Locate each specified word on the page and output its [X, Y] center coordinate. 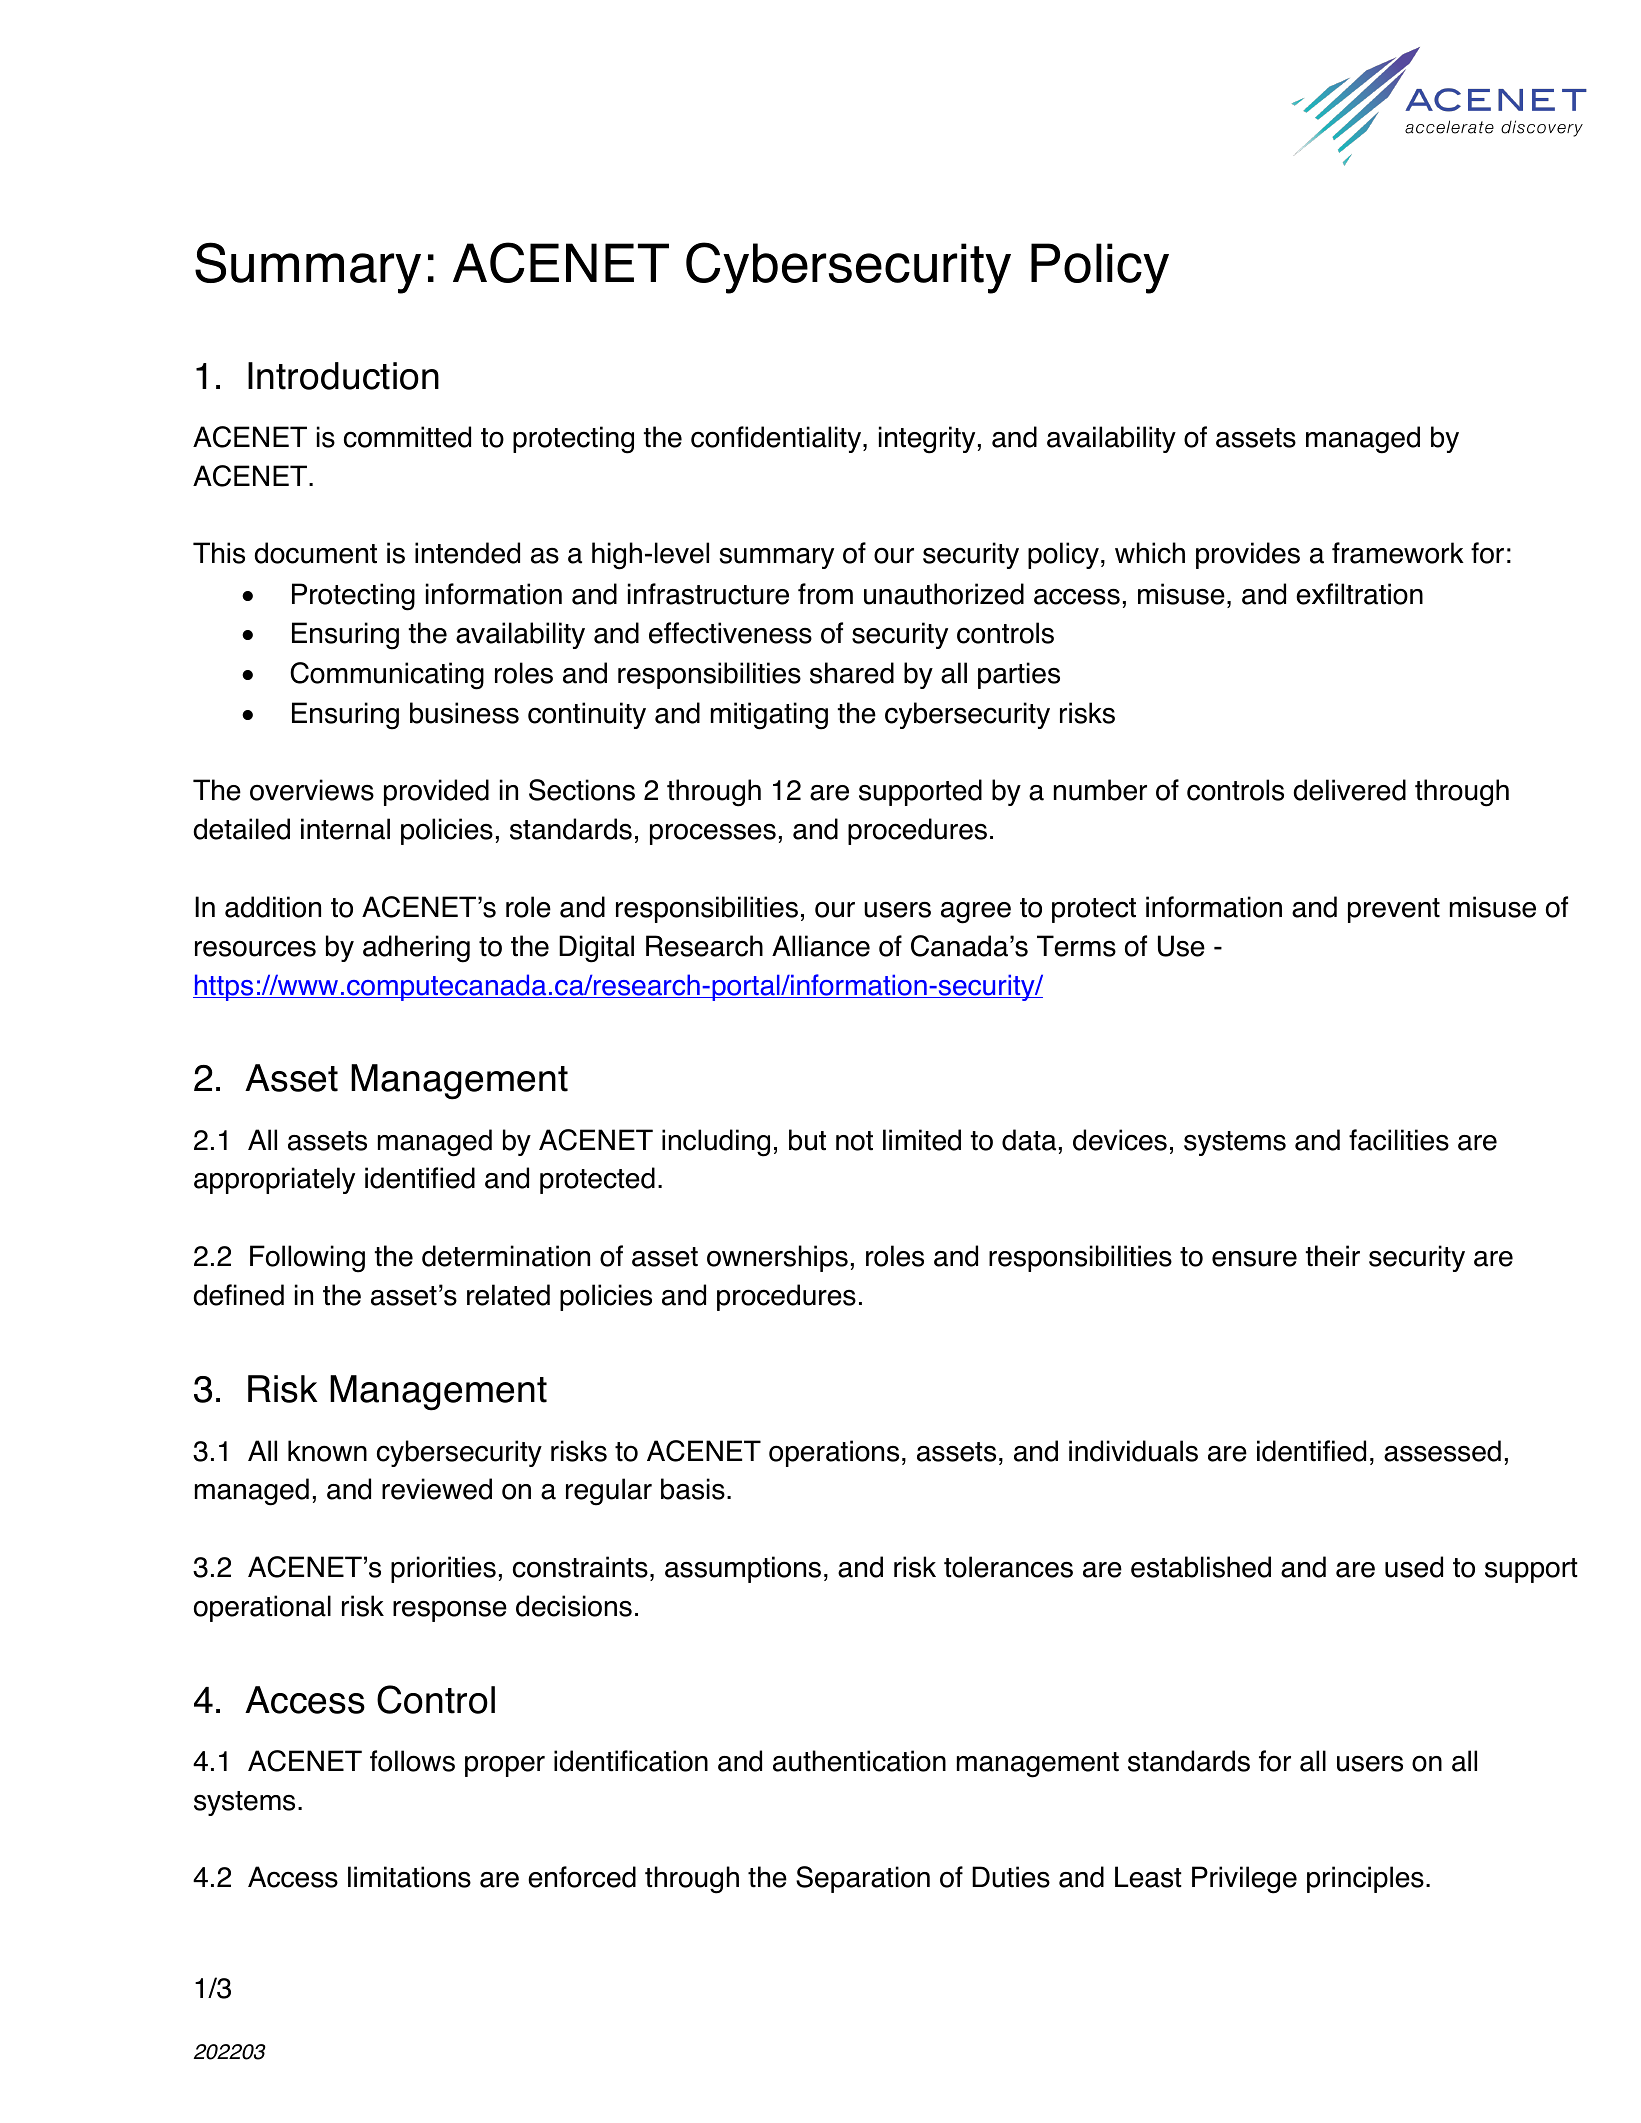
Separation [863, 1879]
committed [407, 437]
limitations [409, 1877]
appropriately [274, 1180]
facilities [1399, 1140]
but [807, 1140]
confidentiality [777, 439]
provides [1248, 555]
